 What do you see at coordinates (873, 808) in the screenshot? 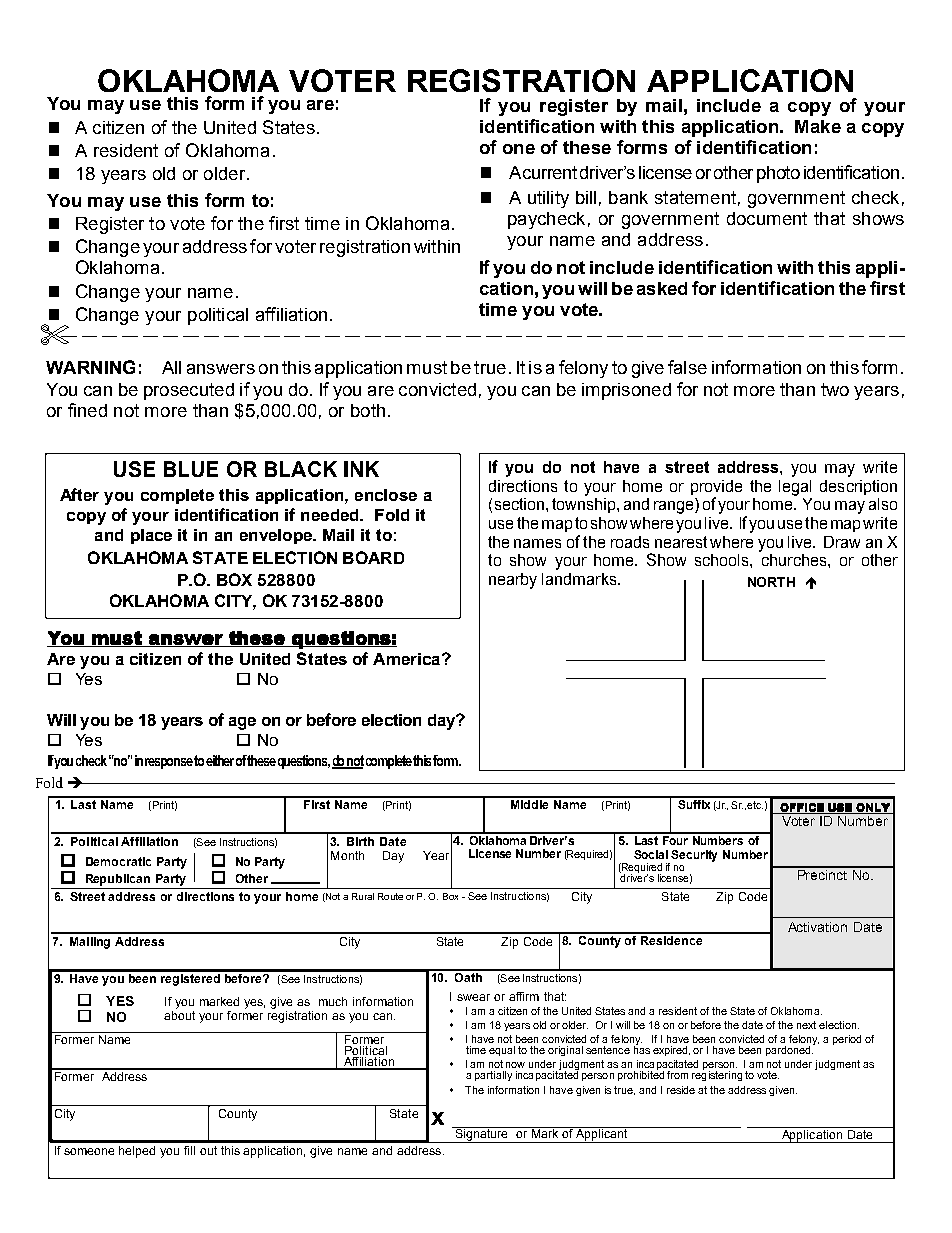
I see `ONLY` at bounding box center [873, 808].
